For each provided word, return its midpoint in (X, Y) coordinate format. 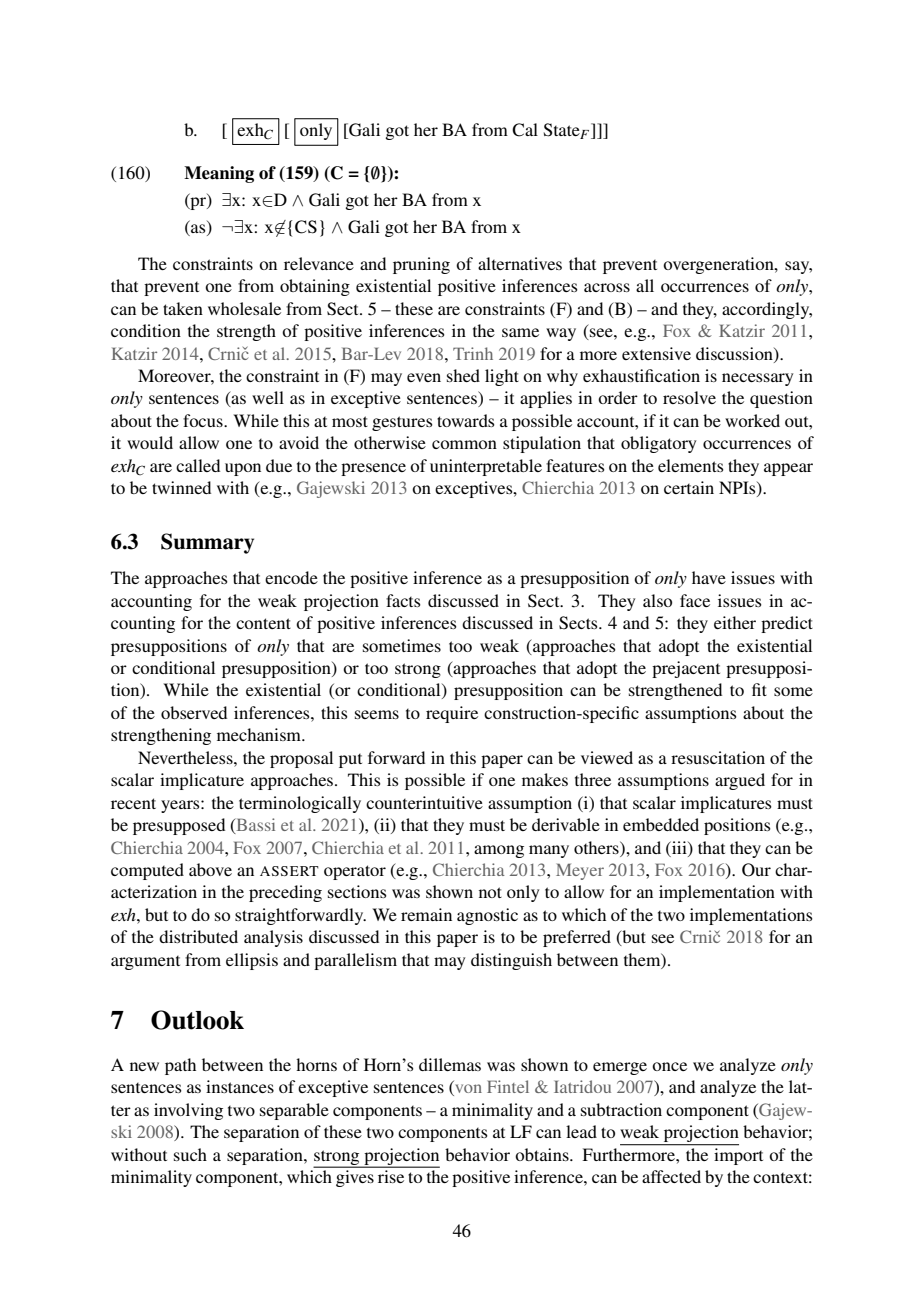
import (737, 1155)
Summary (207, 543)
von (467, 1090)
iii (679, 847)
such (190, 1154)
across (607, 287)
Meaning (219, 174)
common (464, 444)
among (499, 851)
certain (689, 487)
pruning (421, 265)
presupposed (179, 826)
